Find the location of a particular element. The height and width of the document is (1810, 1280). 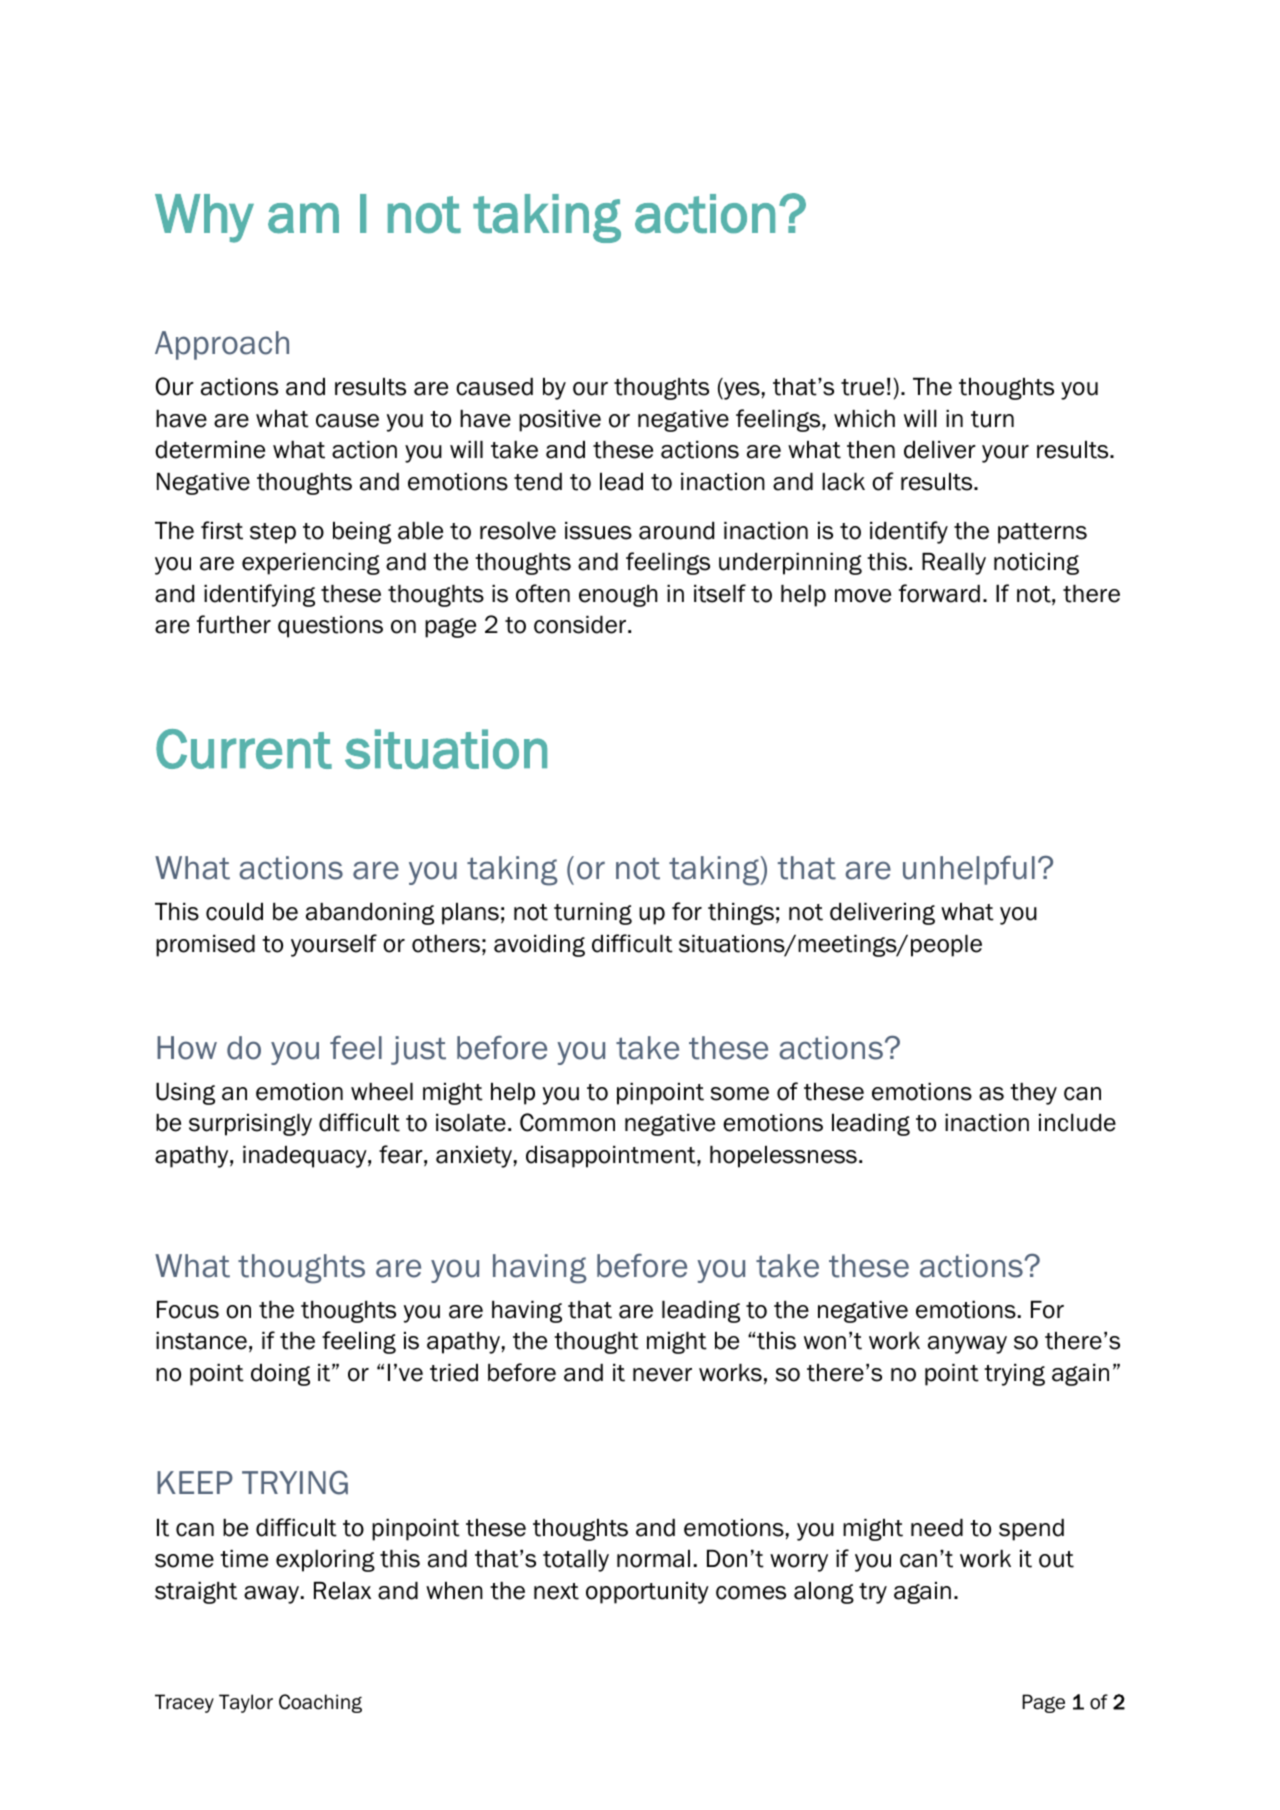

out is located at coordinates (1056, 1559).
